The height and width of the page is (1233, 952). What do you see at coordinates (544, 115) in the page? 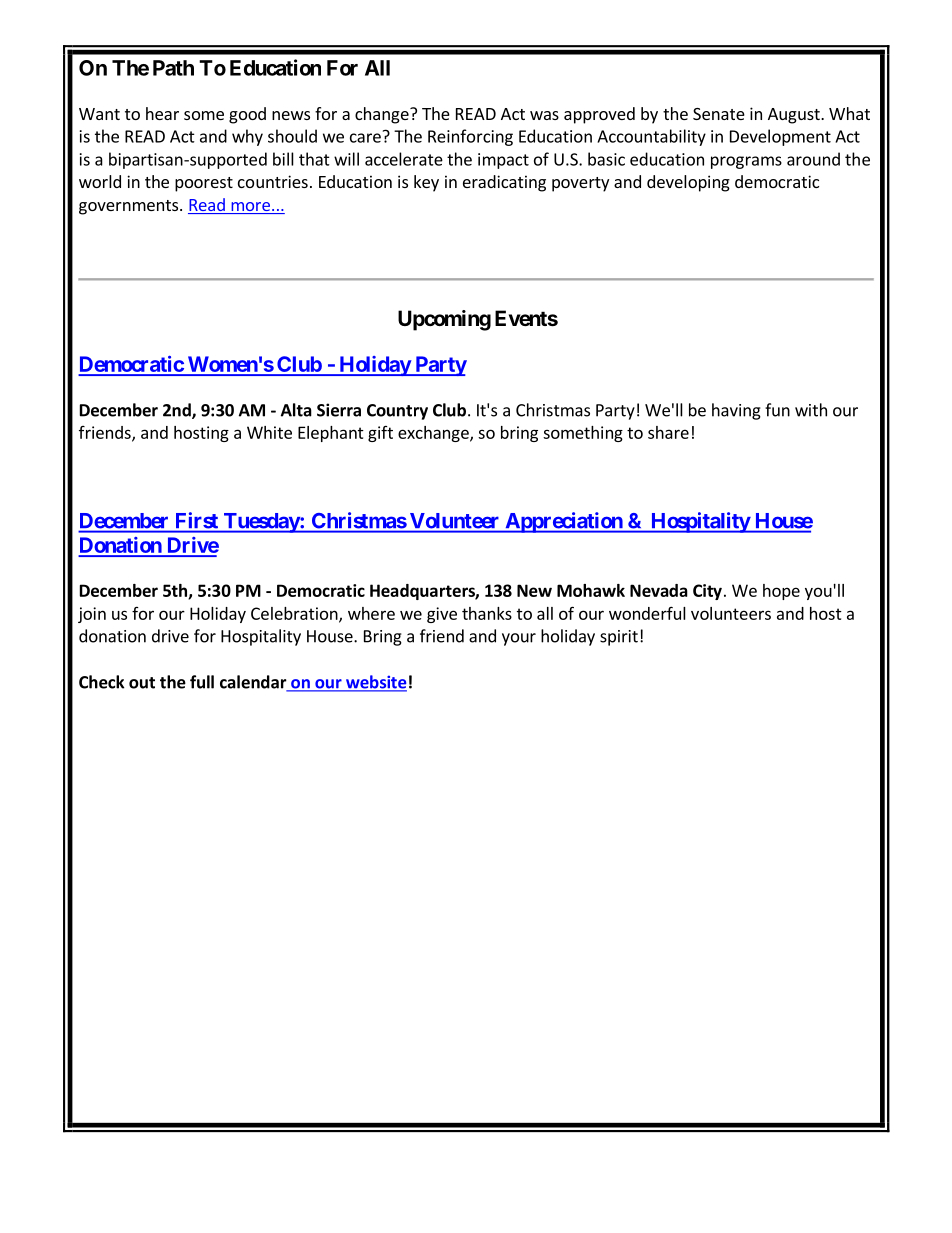
I see `was` at bounding box center [544, 115].
